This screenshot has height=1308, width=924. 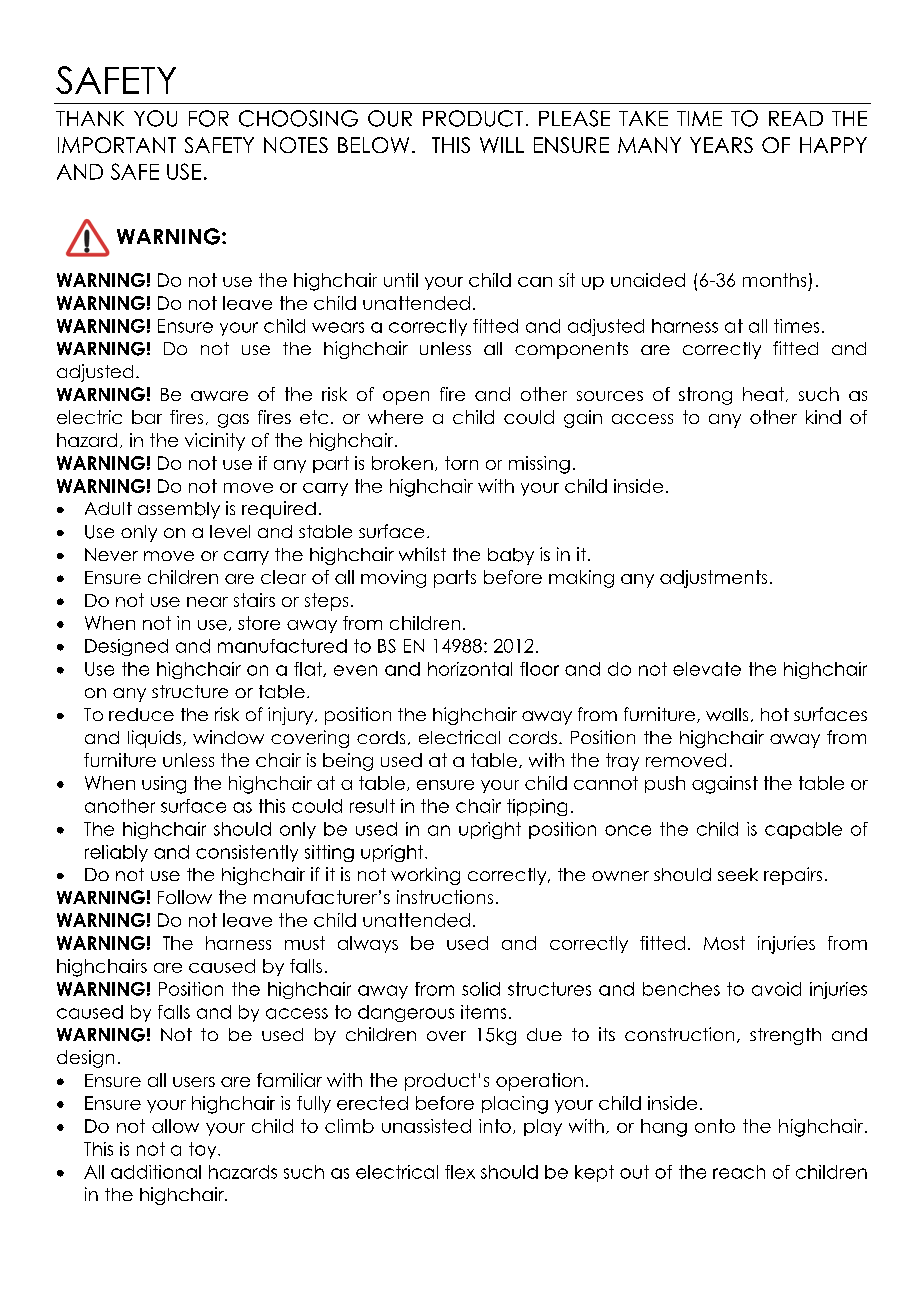 I want to click on horizontal, so click(x=470, y=669).
